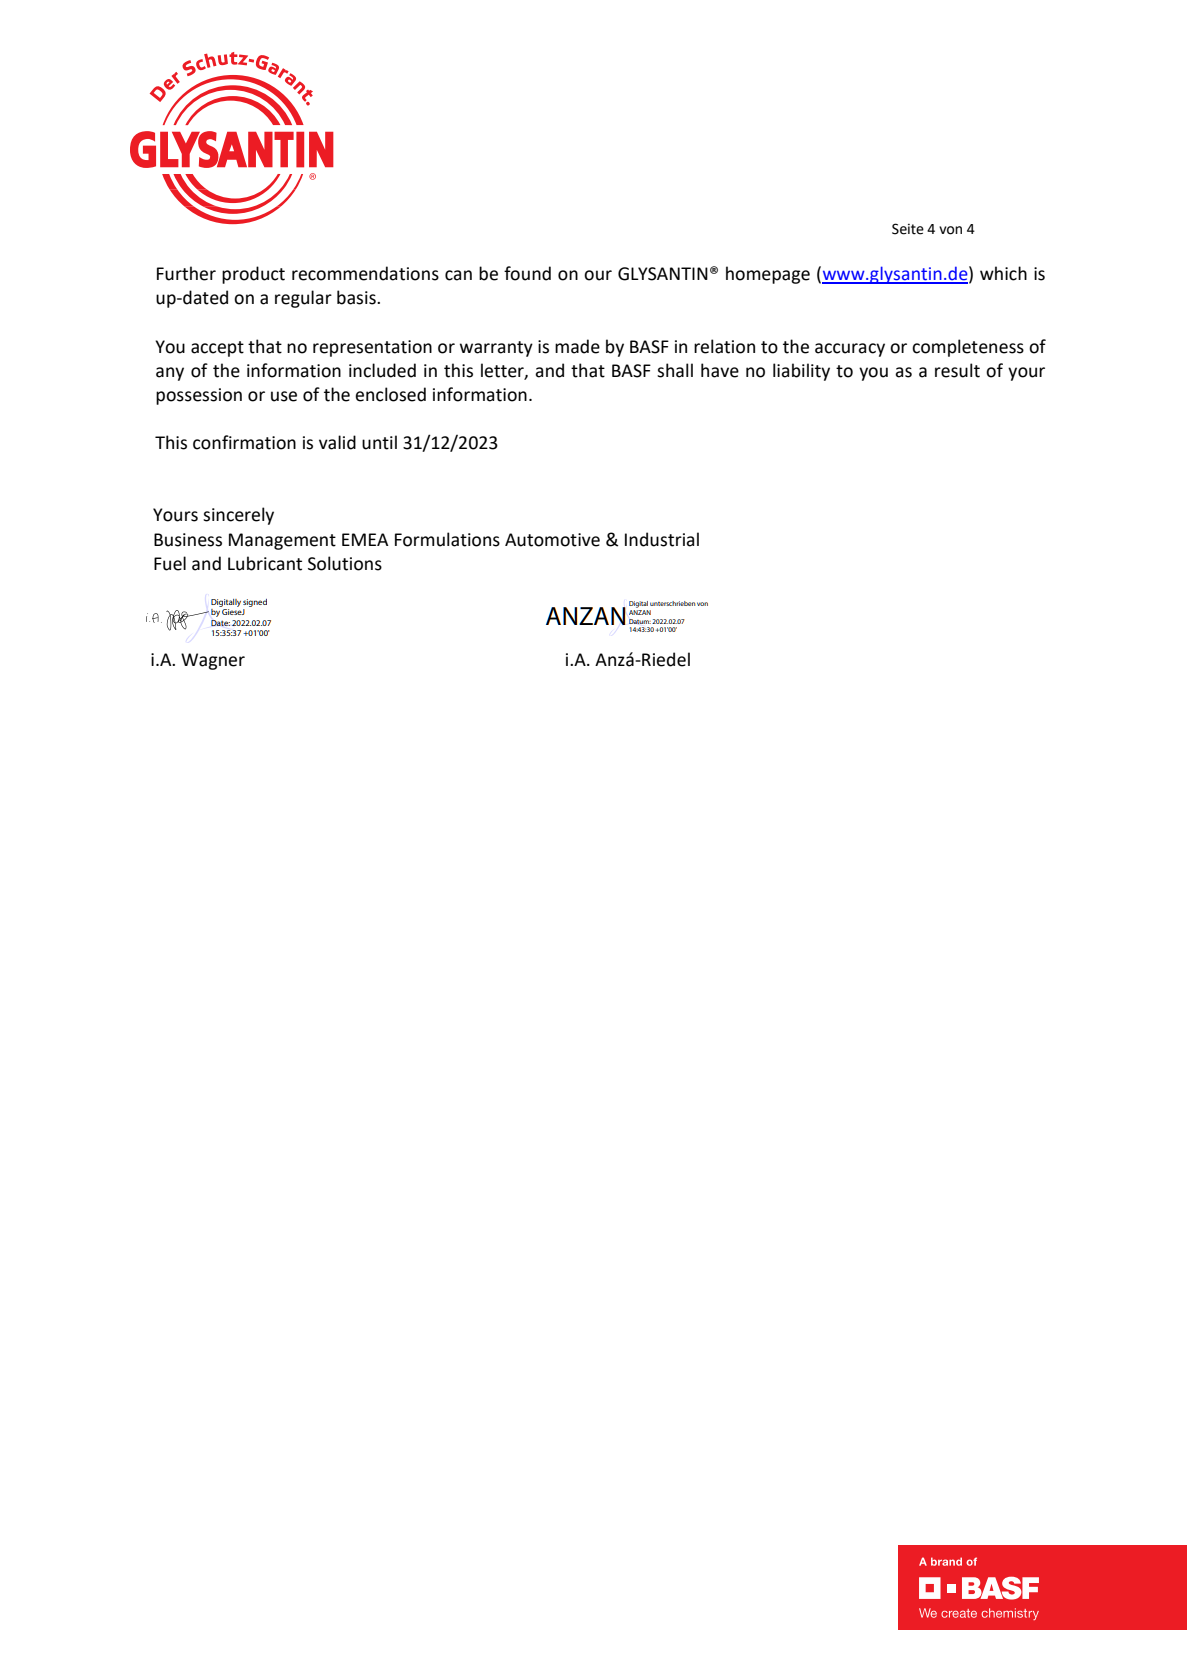 This screenshot has width=1187, height=1678. I want to click on Industrial, so click(662, 539).
